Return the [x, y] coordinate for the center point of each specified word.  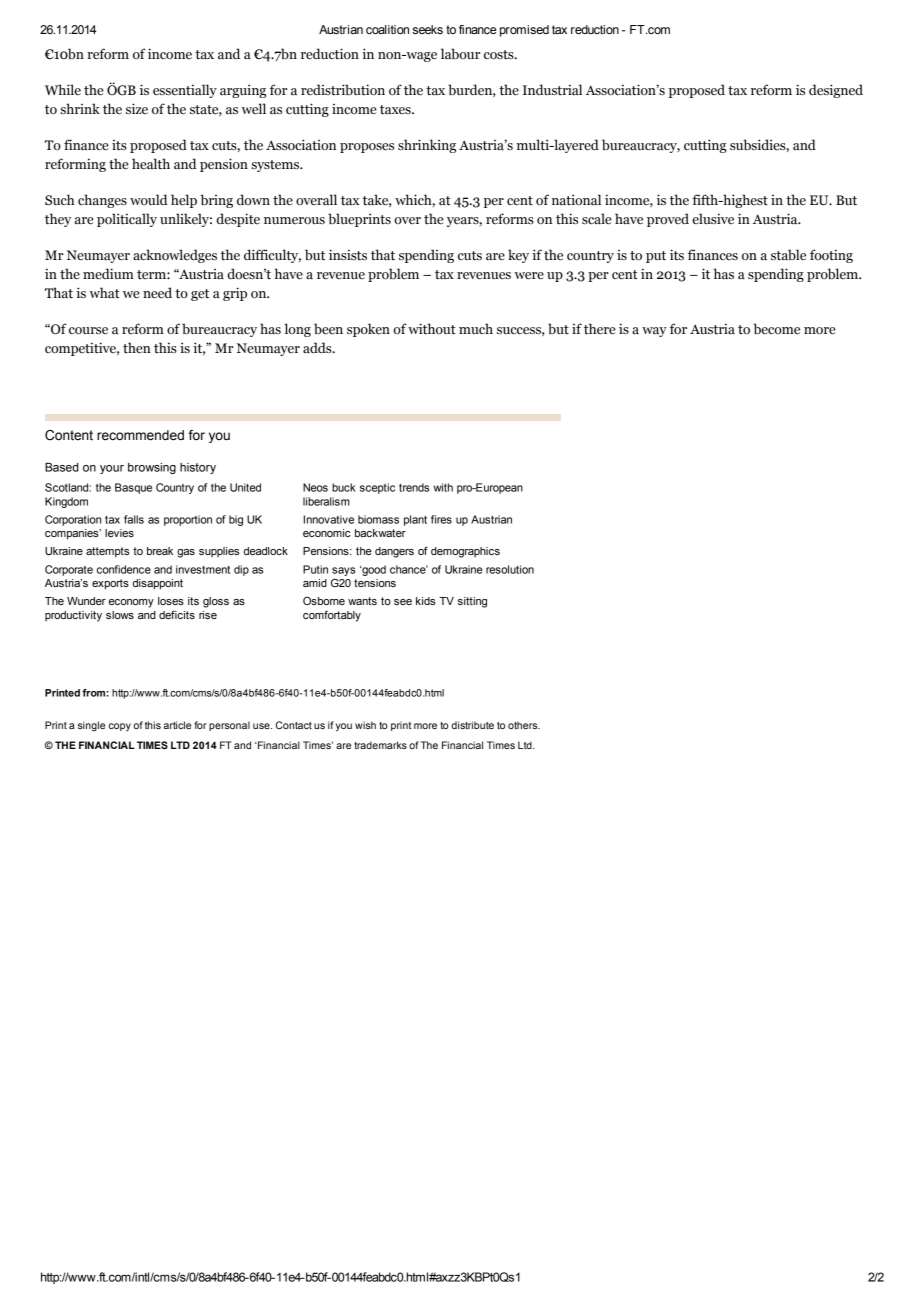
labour [460, 54]
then [137, 348]
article [177, 725]
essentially [185, 91]
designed [836, 91]
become [777, 329]
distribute [473, 725]
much [476, 329]
